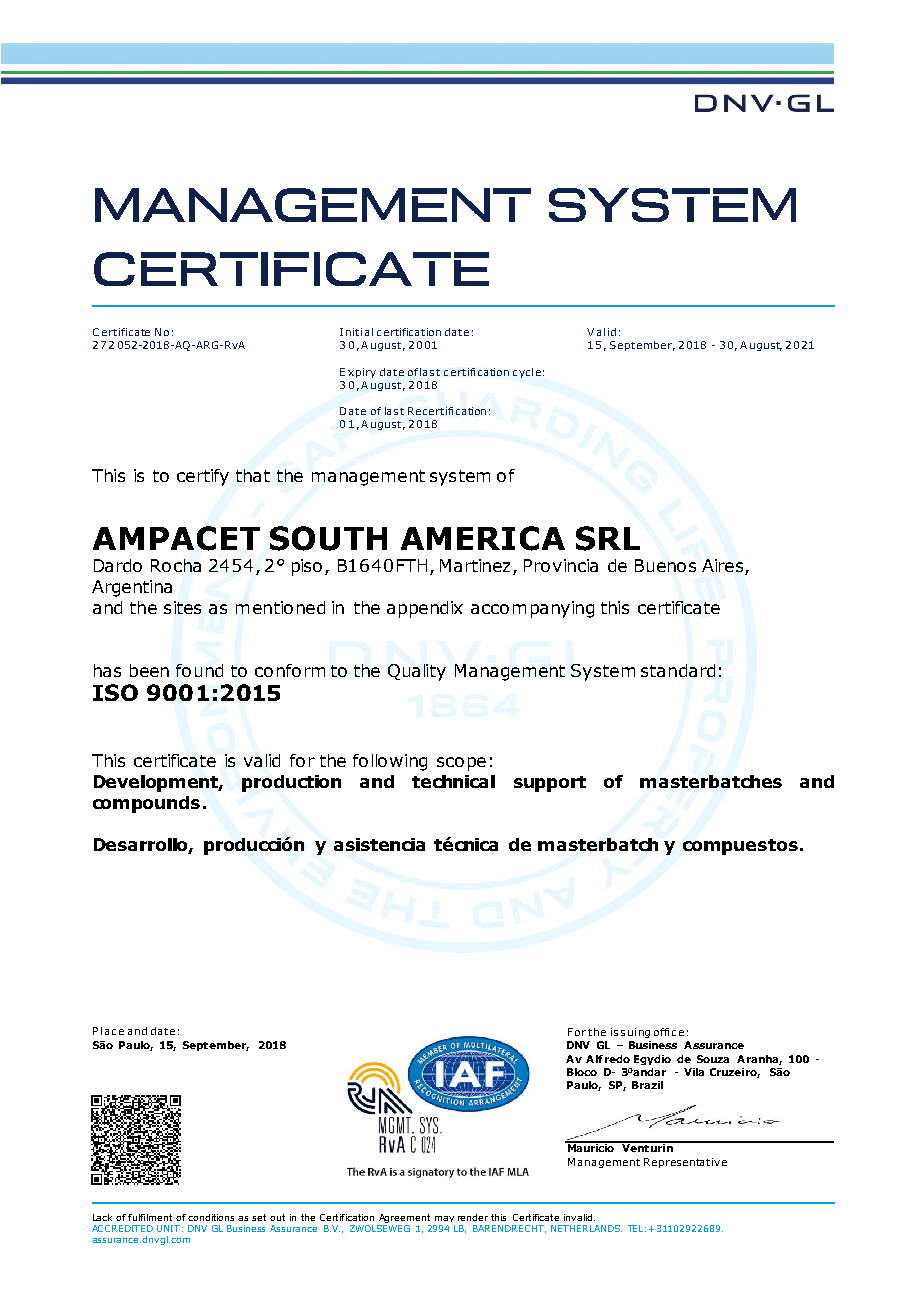 The height and width of the page is (1307, 924). What do you see at coordinates (483, 538) in the page?
I see `AMERICA` at bounding box center [483, 538].
